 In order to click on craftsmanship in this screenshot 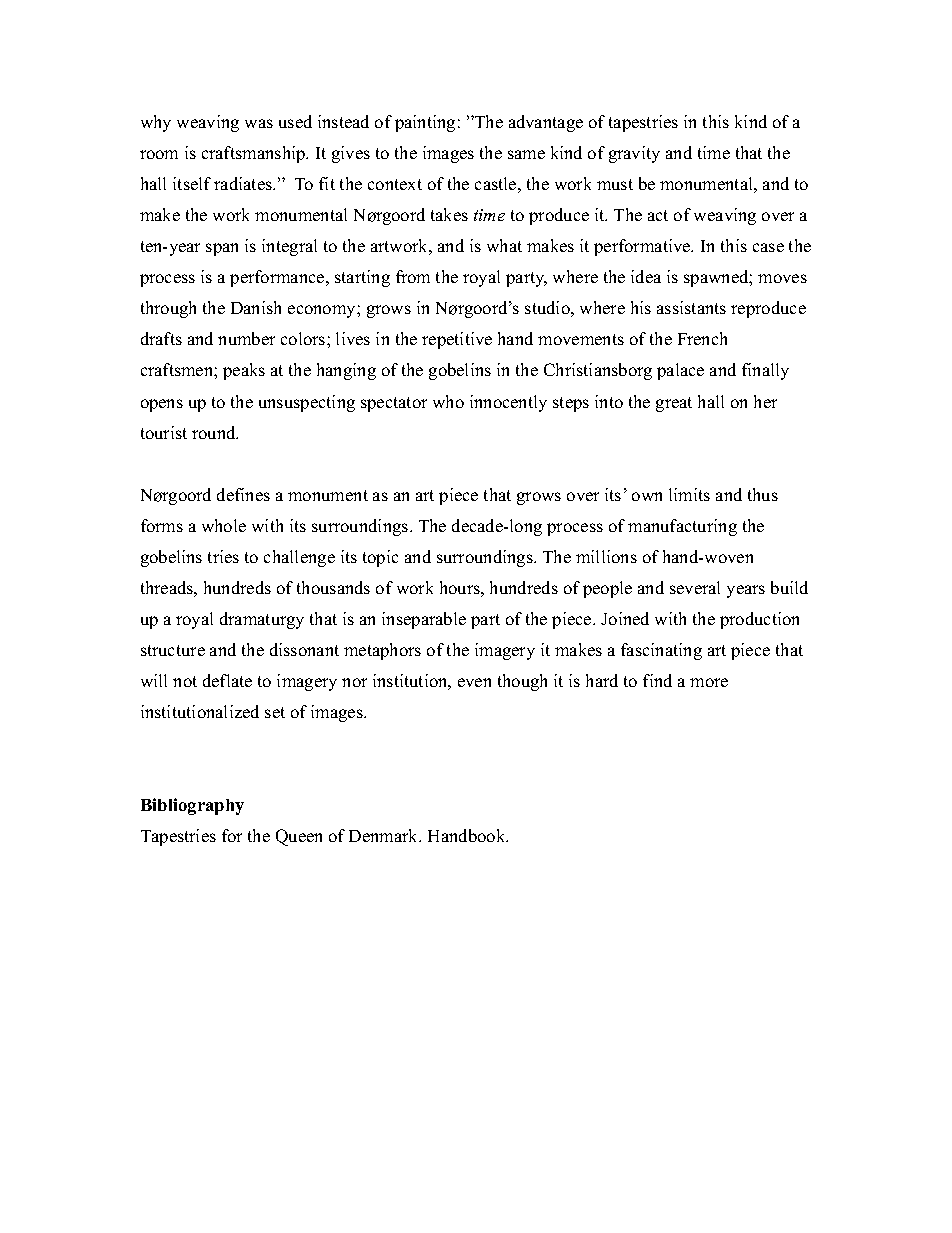, I will do `click(255, 154)`.
